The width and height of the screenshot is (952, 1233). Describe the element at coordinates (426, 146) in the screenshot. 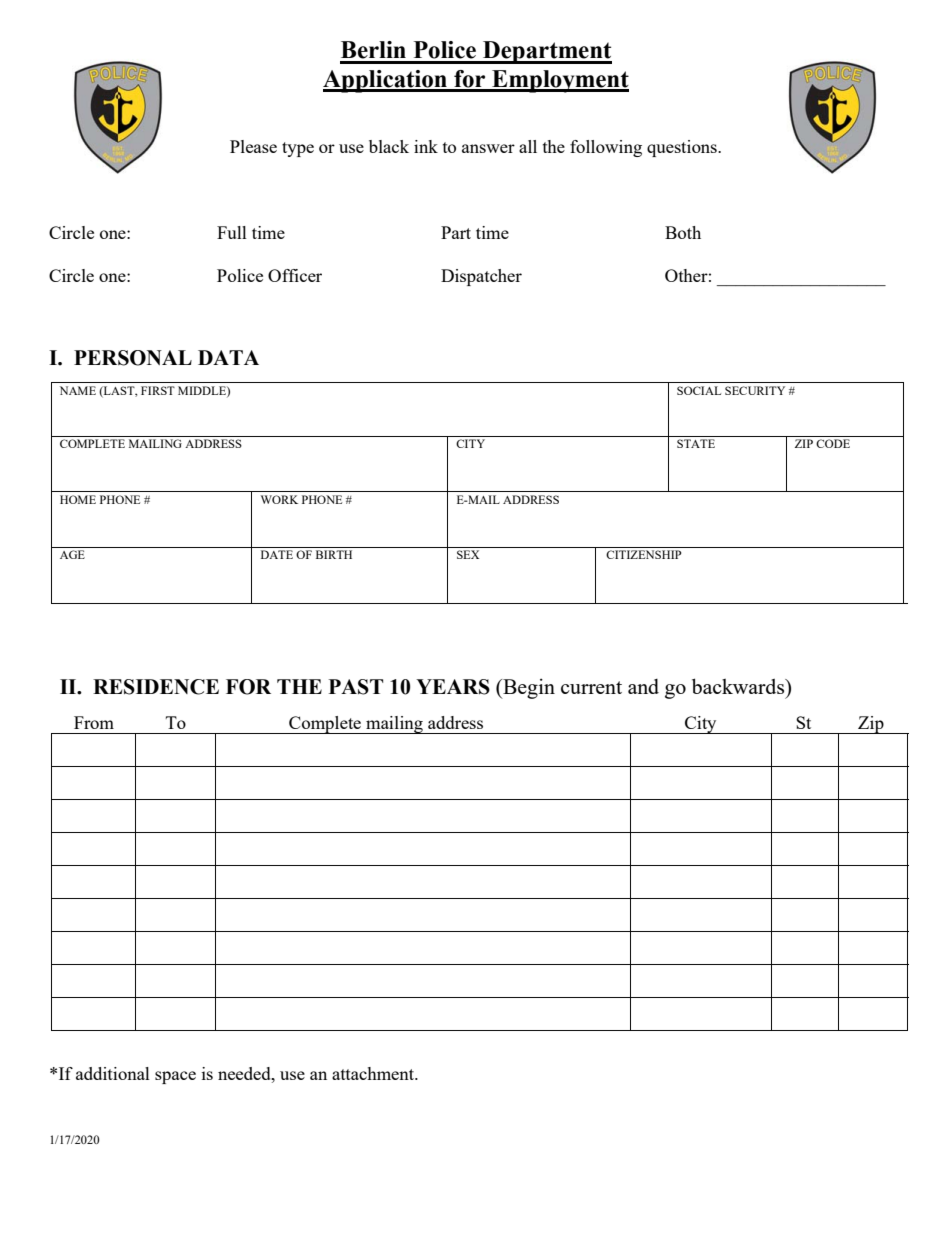

I see `ink` at that location.
